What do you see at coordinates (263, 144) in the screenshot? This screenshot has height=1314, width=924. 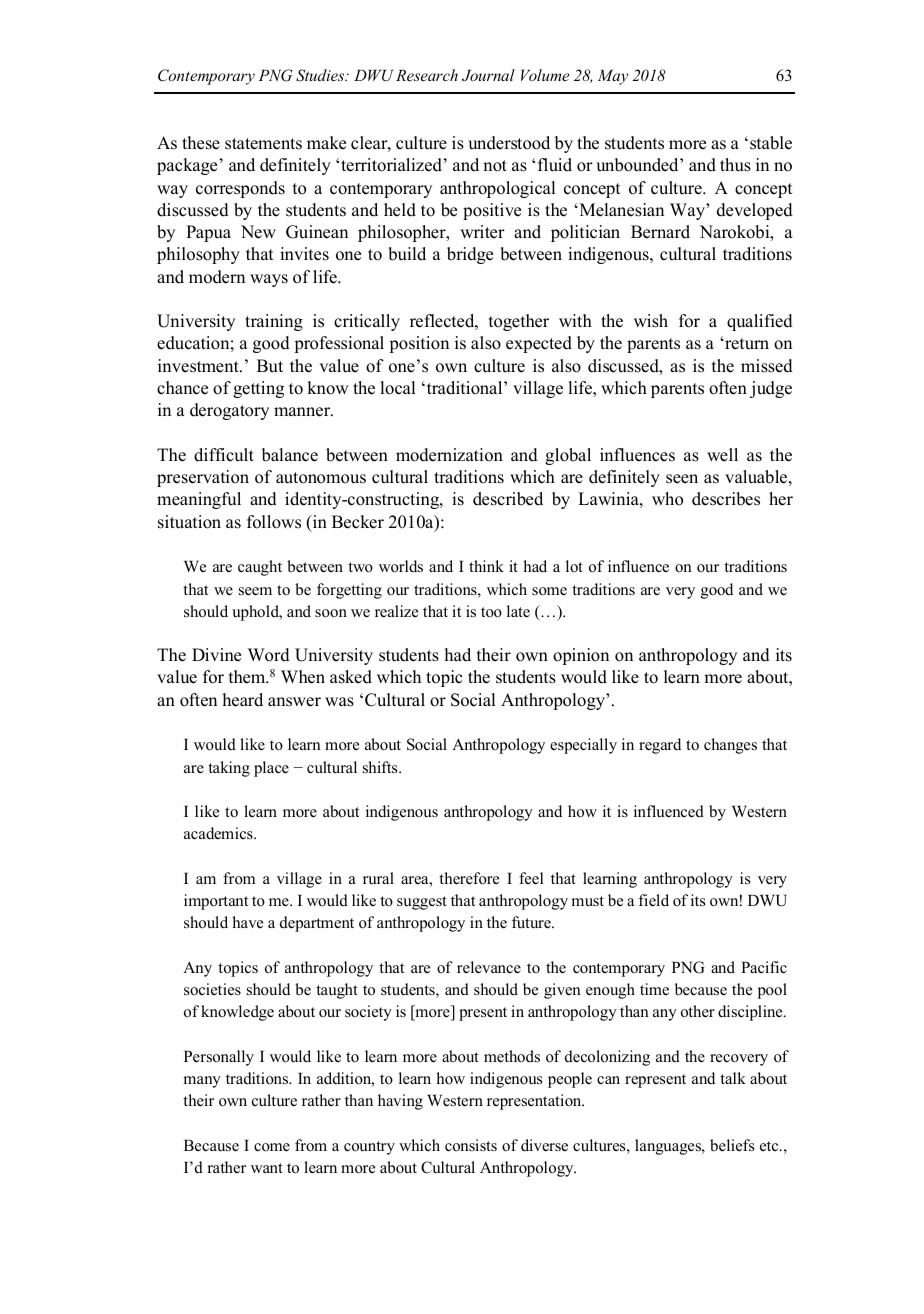 I see `statements` at bounding box center [263, 144].
